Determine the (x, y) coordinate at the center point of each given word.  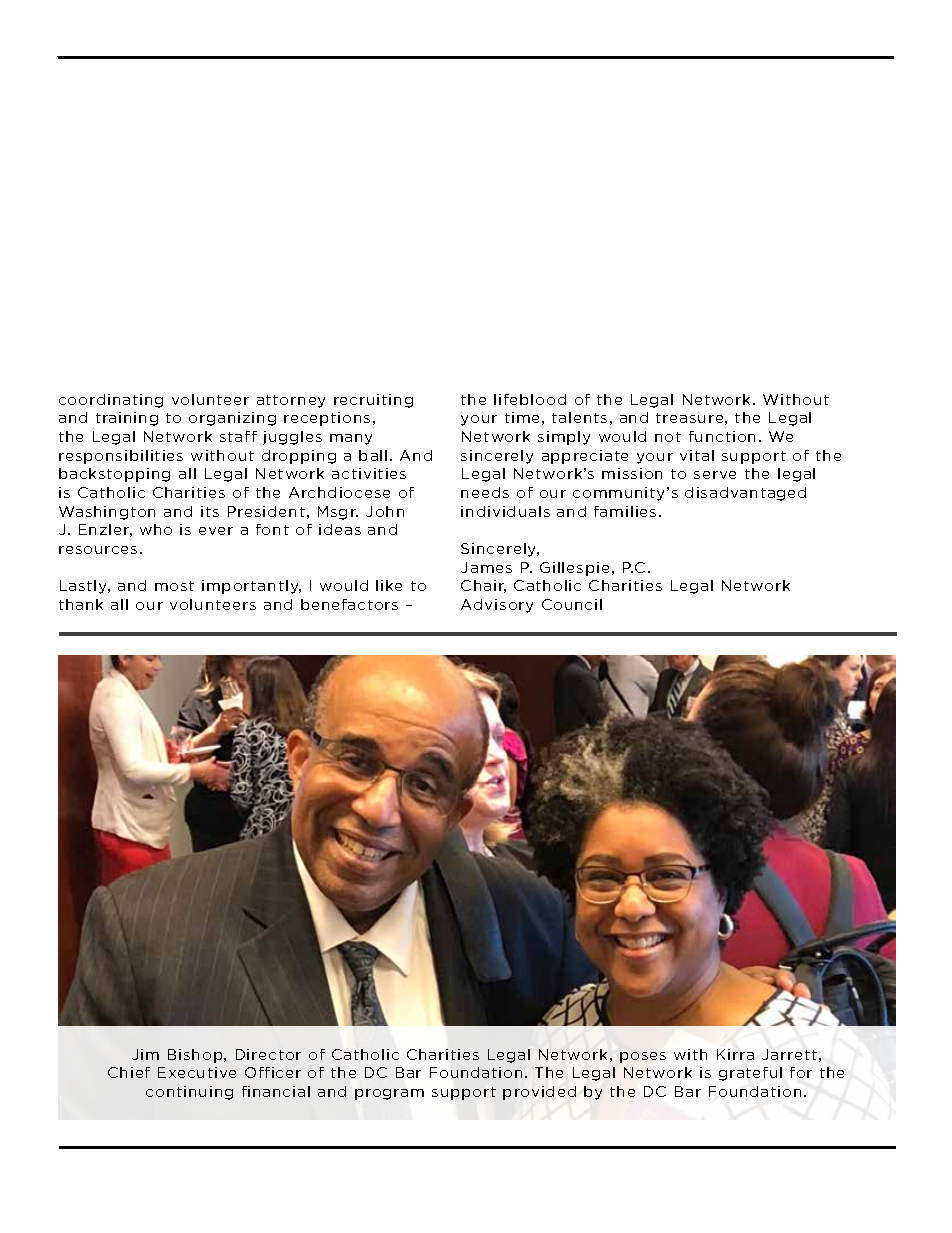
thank (81, 604)
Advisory (497, 606)
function (722, 436)
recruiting (373, 401)
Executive (197, 1072)
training (127, 419)
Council (572, 604)
